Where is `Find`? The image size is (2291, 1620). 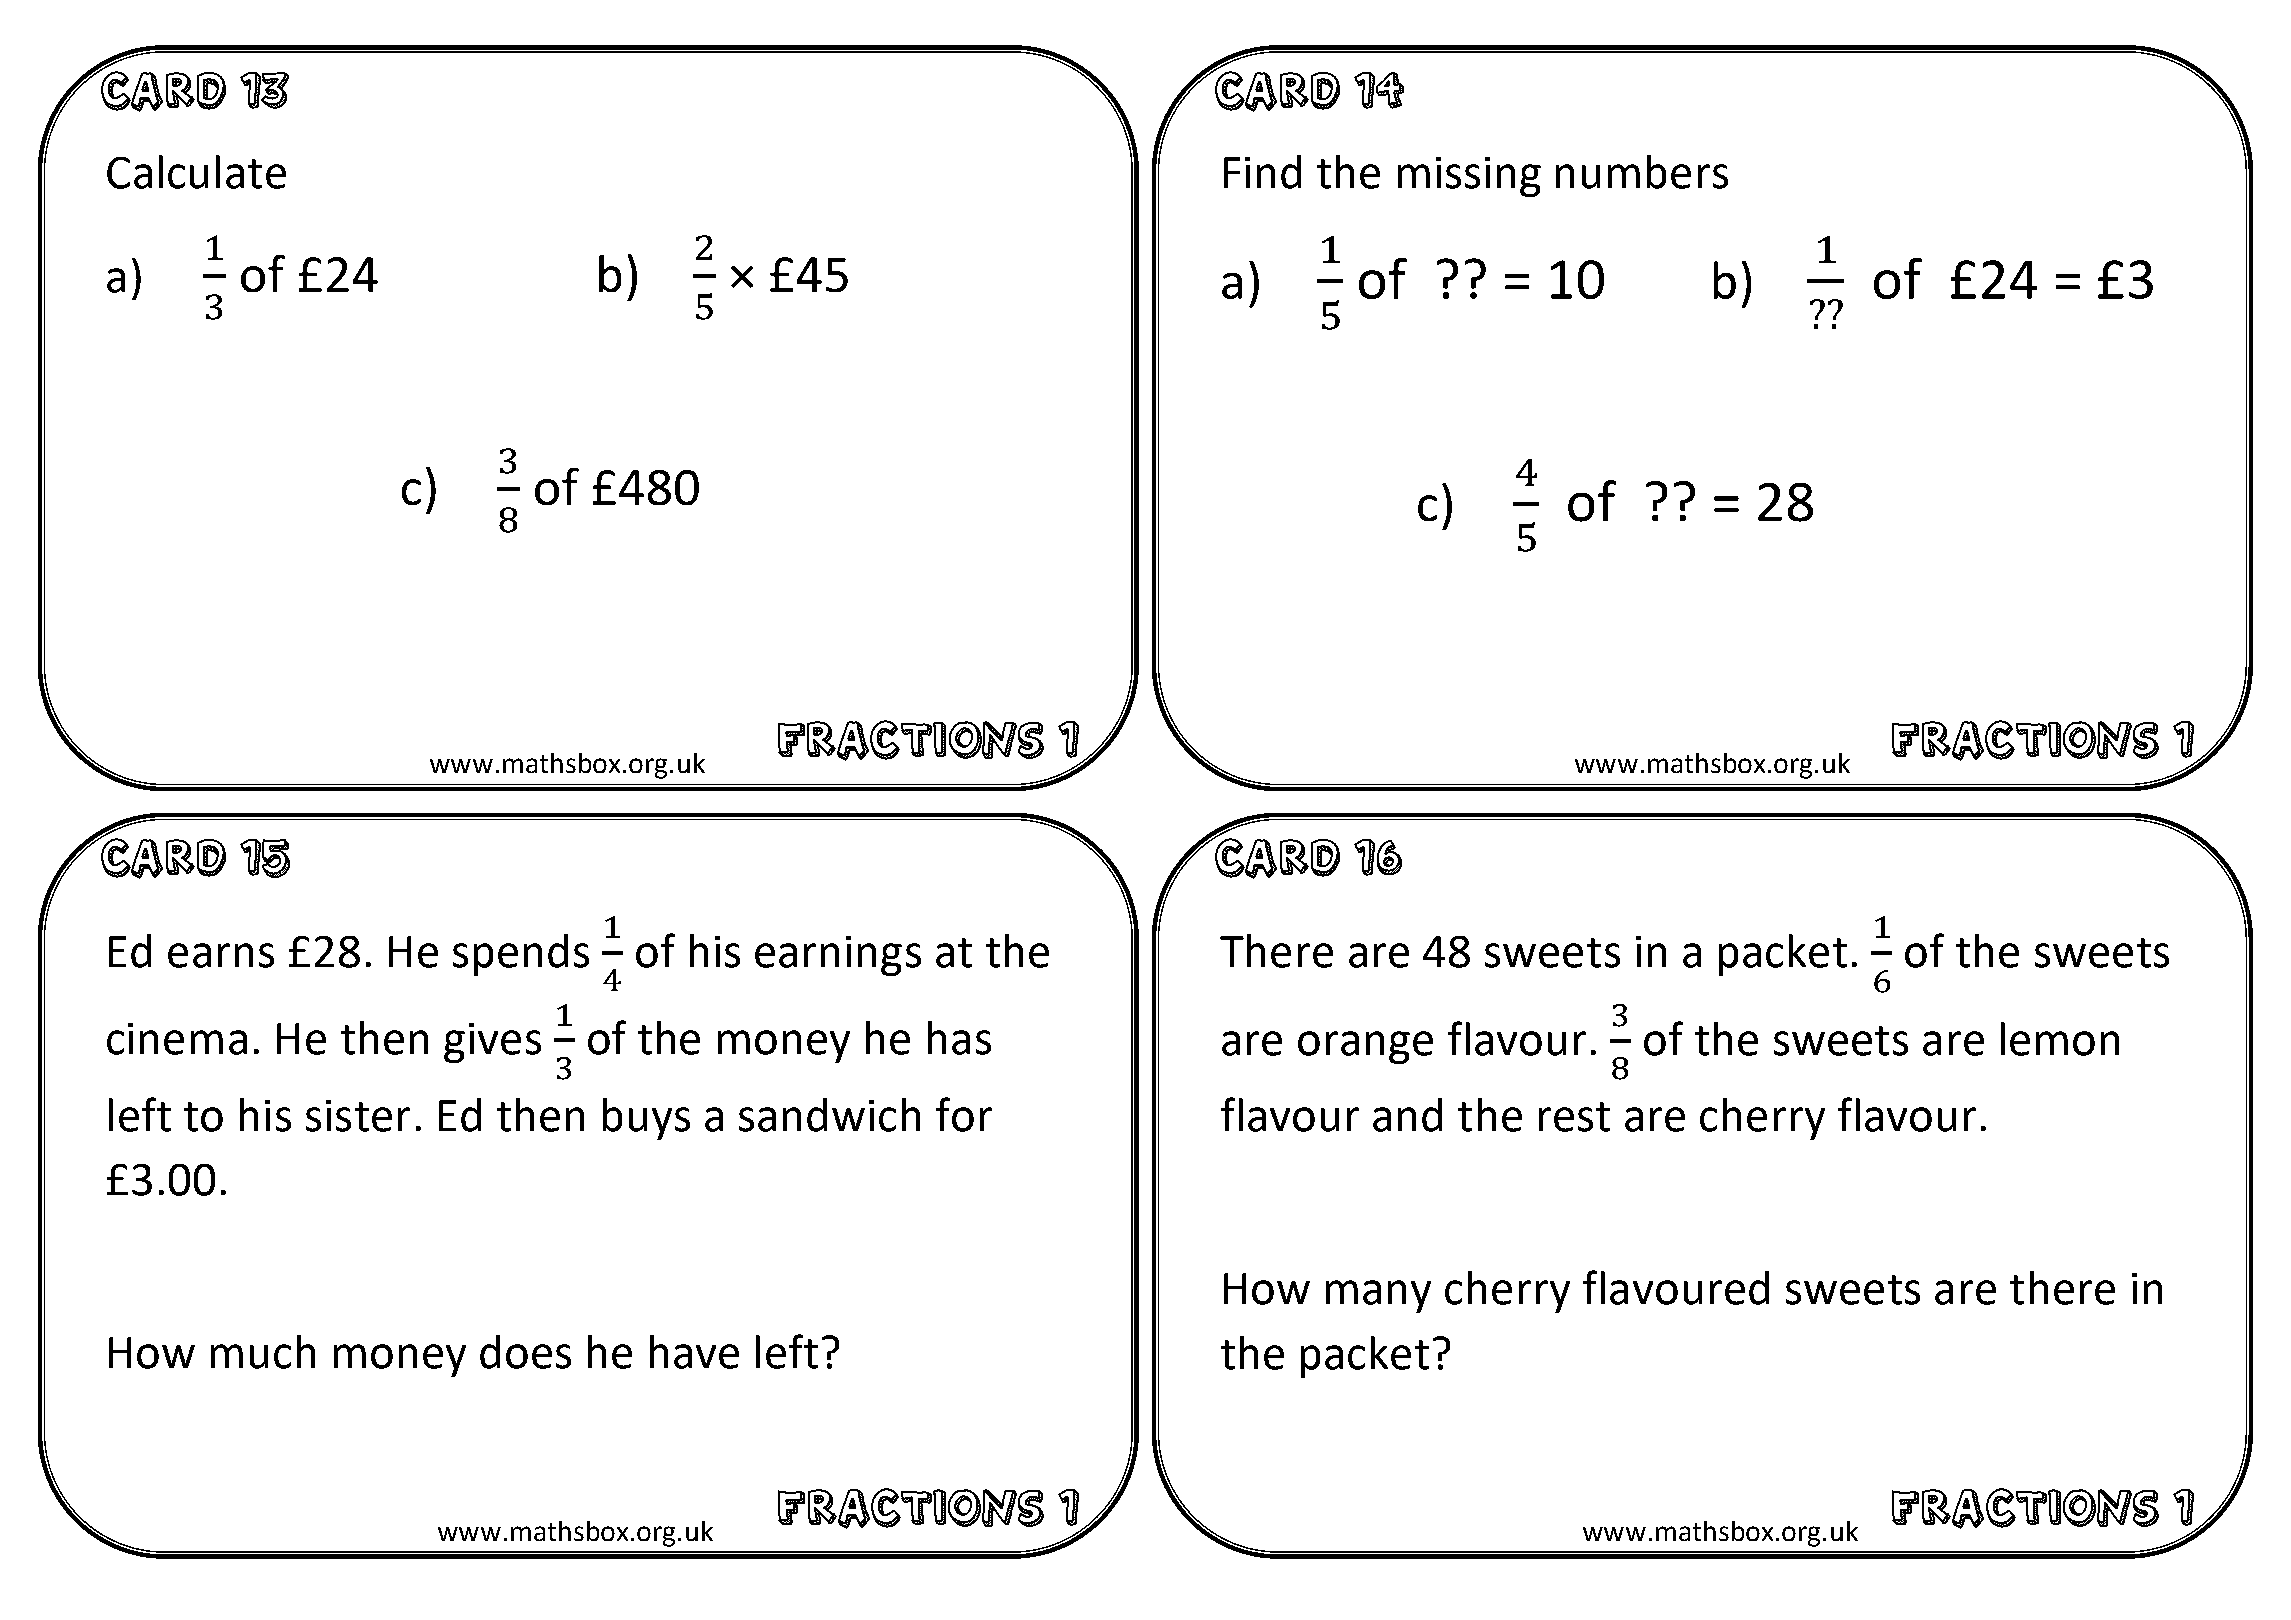
Find is located at coordinates (1262, 172).
